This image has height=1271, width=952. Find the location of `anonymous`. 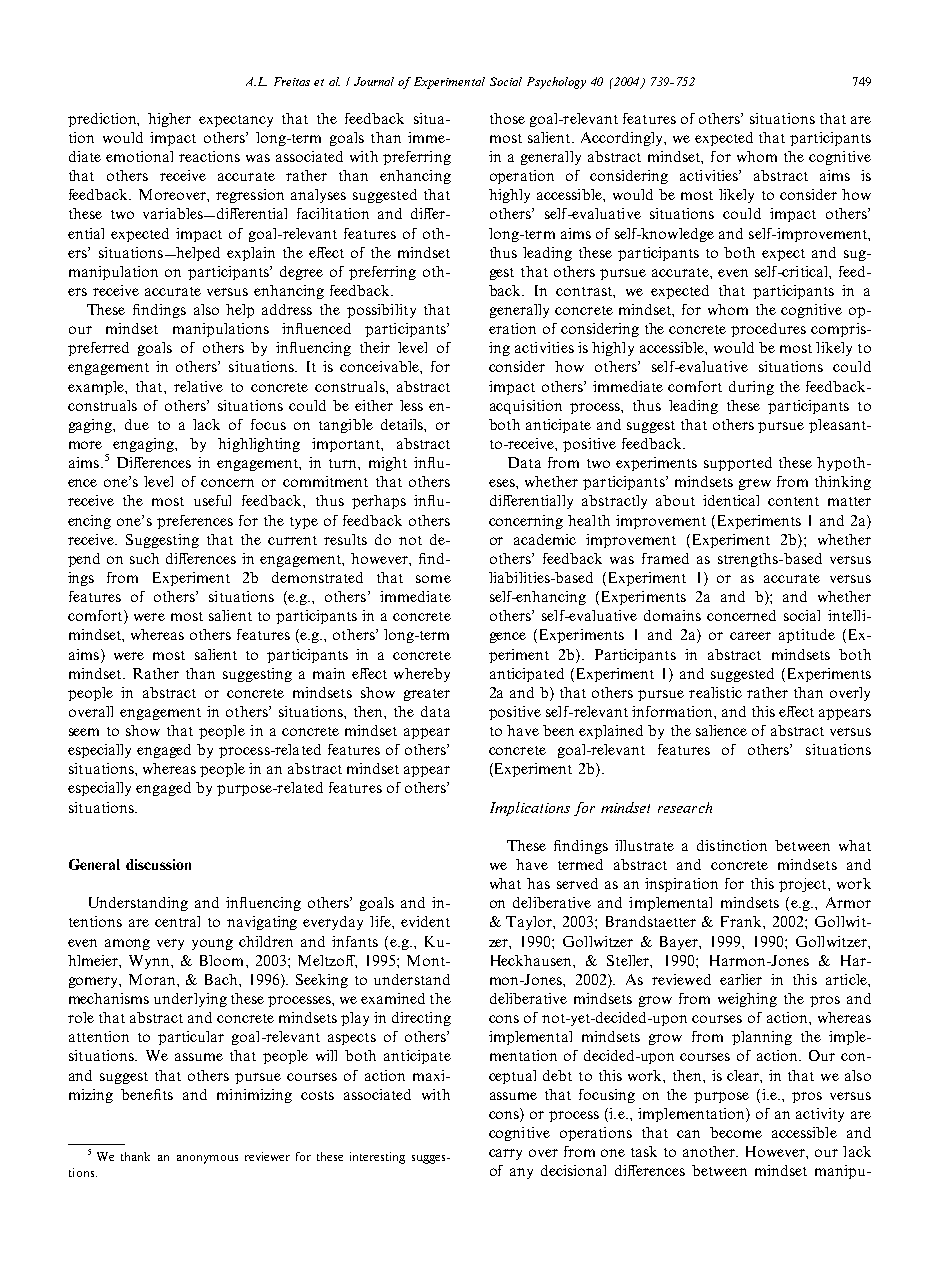

anonymous is located at coordinates (207, 1159).
